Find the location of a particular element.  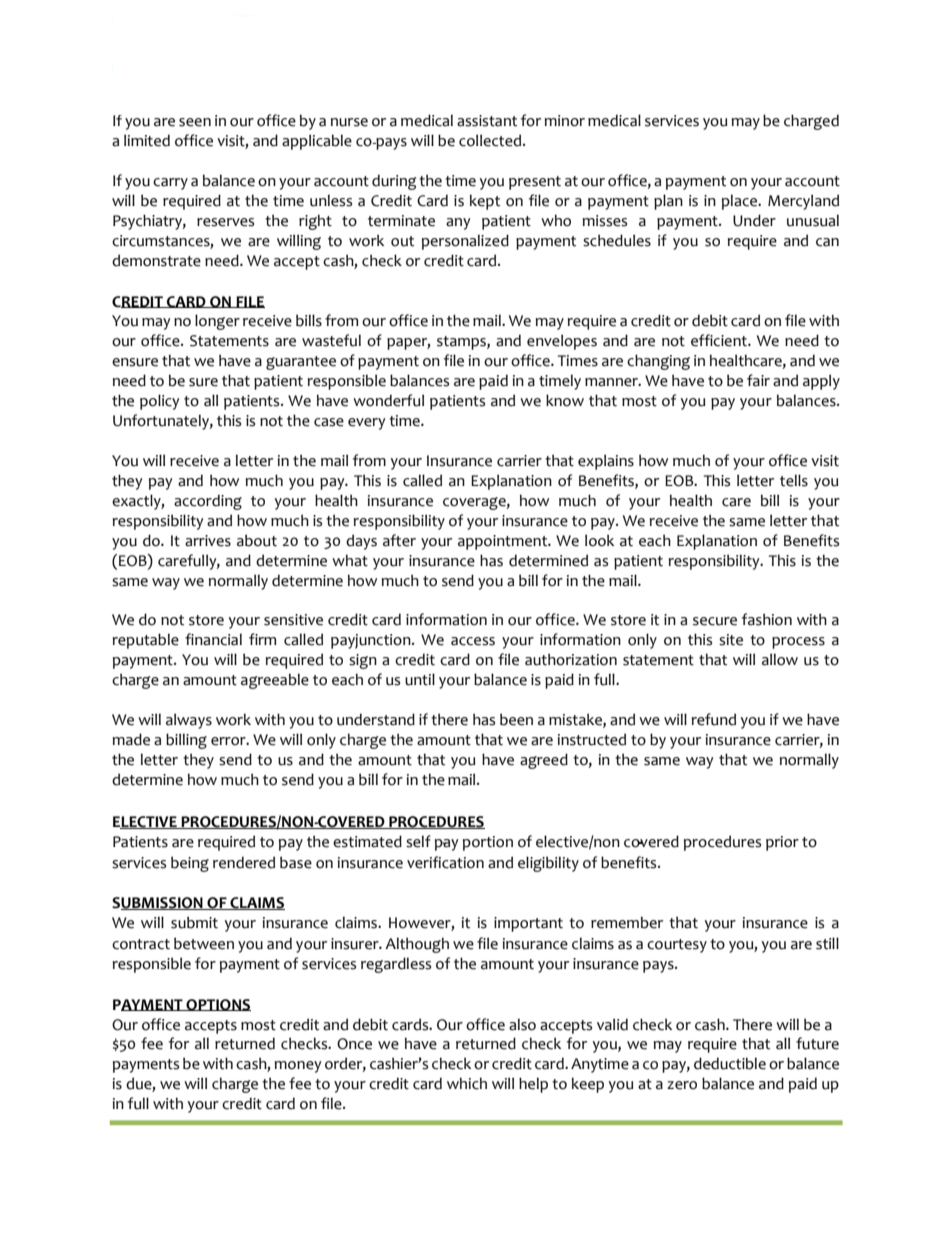

collected is located at coordinates (491, 140).
